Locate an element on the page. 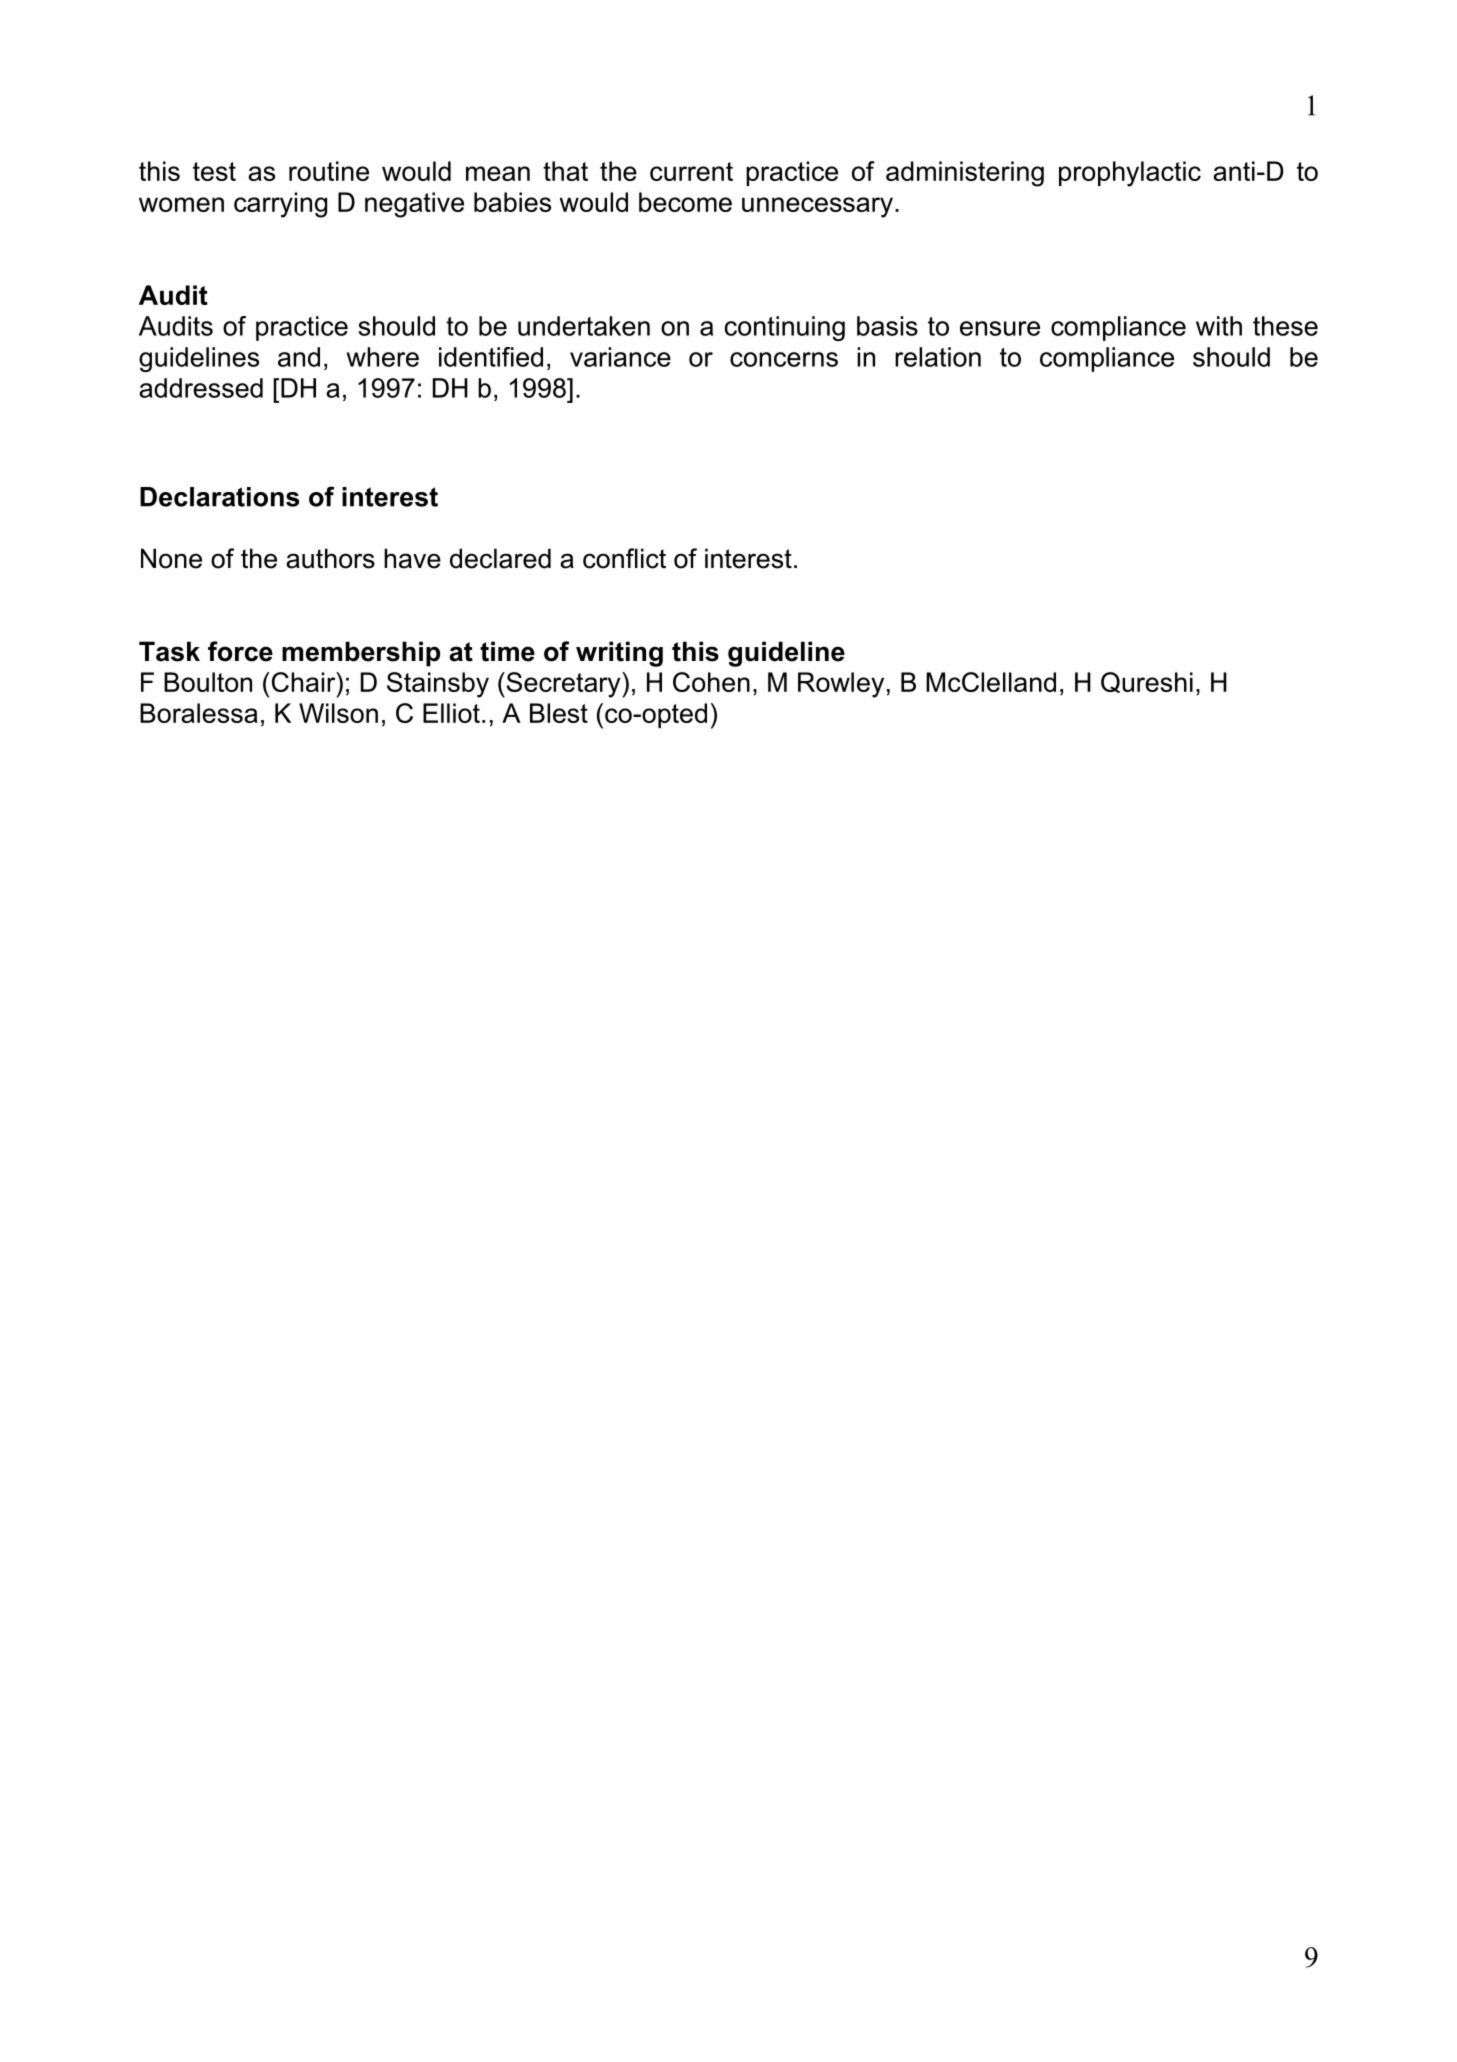 This document has height=2062, width=1457. concerns is located at coordinates (784, 359).
